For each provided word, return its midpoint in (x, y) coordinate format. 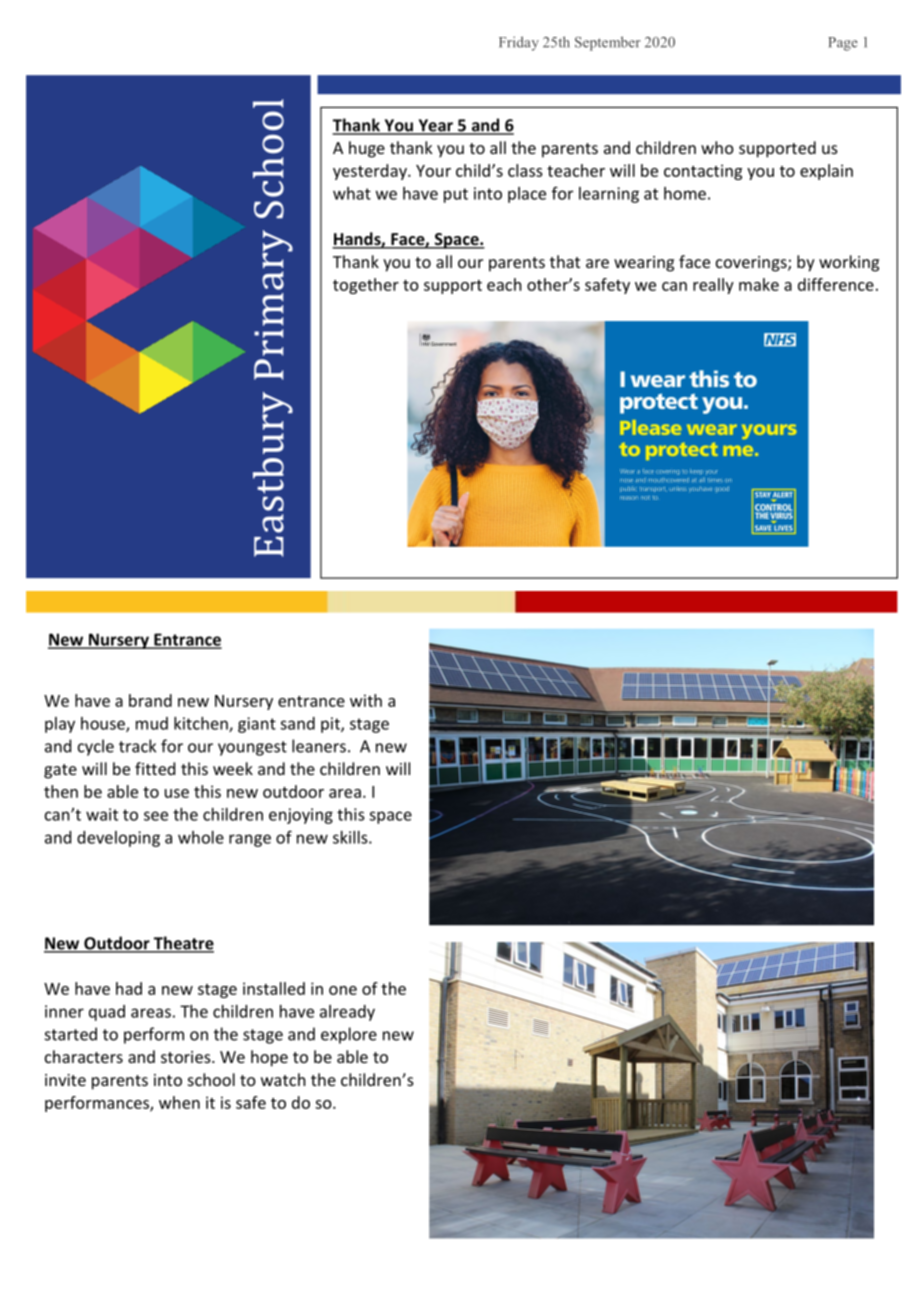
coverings (752, 264)
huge (367, 149)
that (565, 261)
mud (152, 723)
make (759, 284)
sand (297, 723)
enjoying (301, 816)
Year (435, 126)
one (343, 990)
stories (187, 1057)
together (366, 286)
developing (118, 839)
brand (150, 700)
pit (331, 725)
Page (843, 44)
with (366, 700)
